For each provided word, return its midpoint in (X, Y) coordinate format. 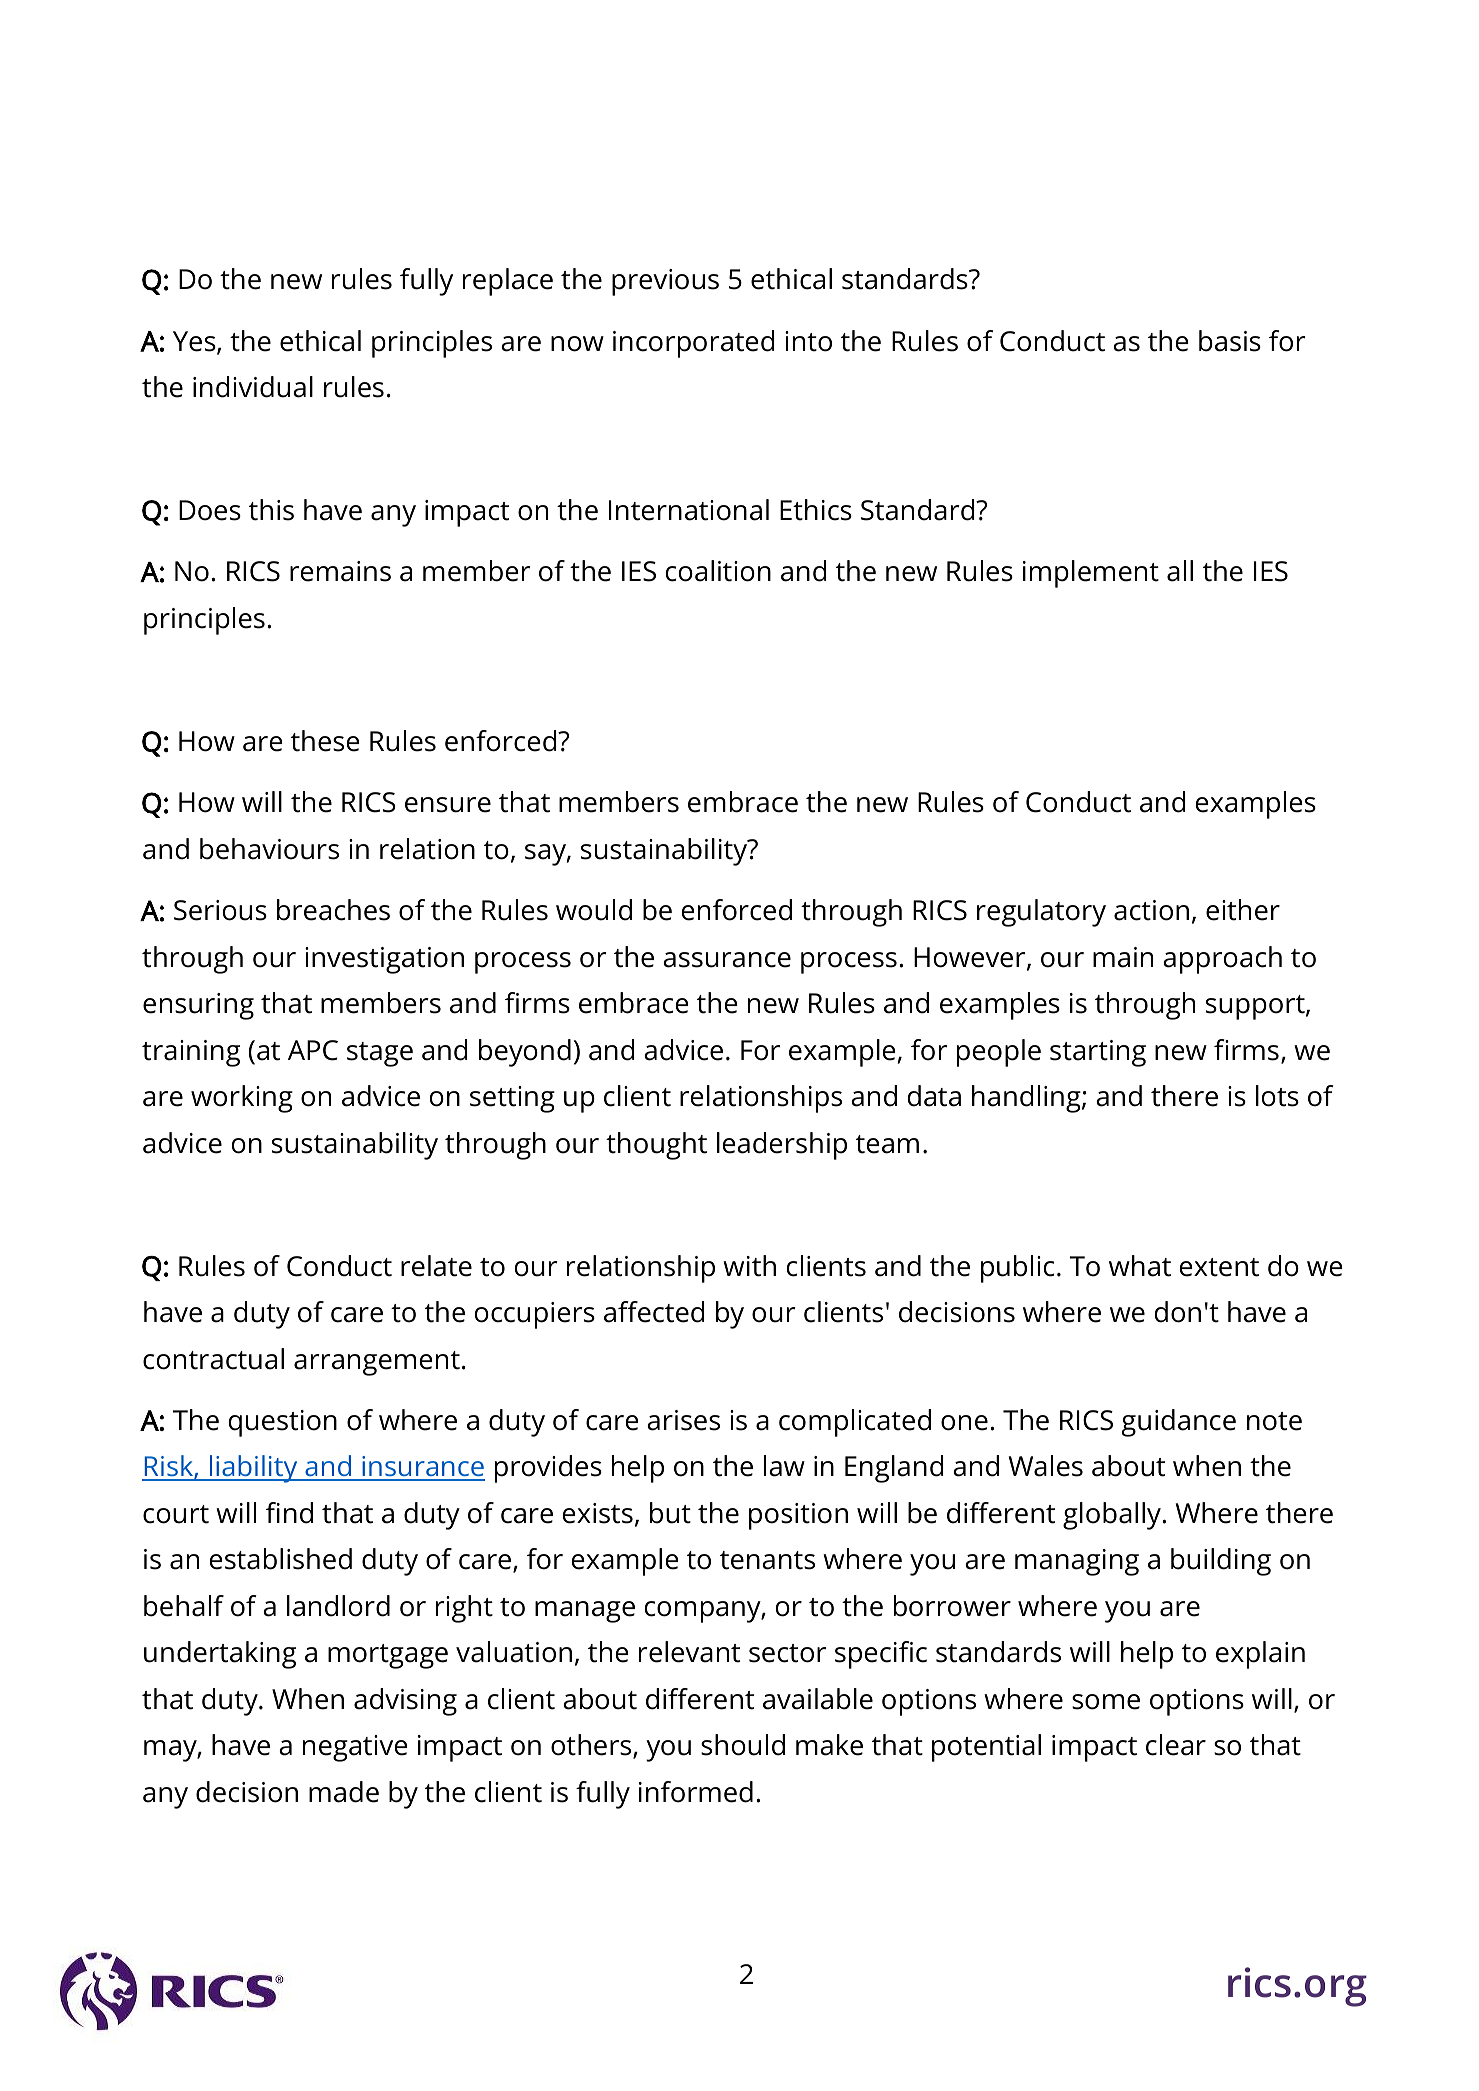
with (749, 1266)
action (1151, 910)
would (594, 910)
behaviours (269, 849)
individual (253, 387)
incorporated (693, 344)
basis (1230, 341)
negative (355, 1748)
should (743, 1745)
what (1140, 1266)
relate (436, 1266)
